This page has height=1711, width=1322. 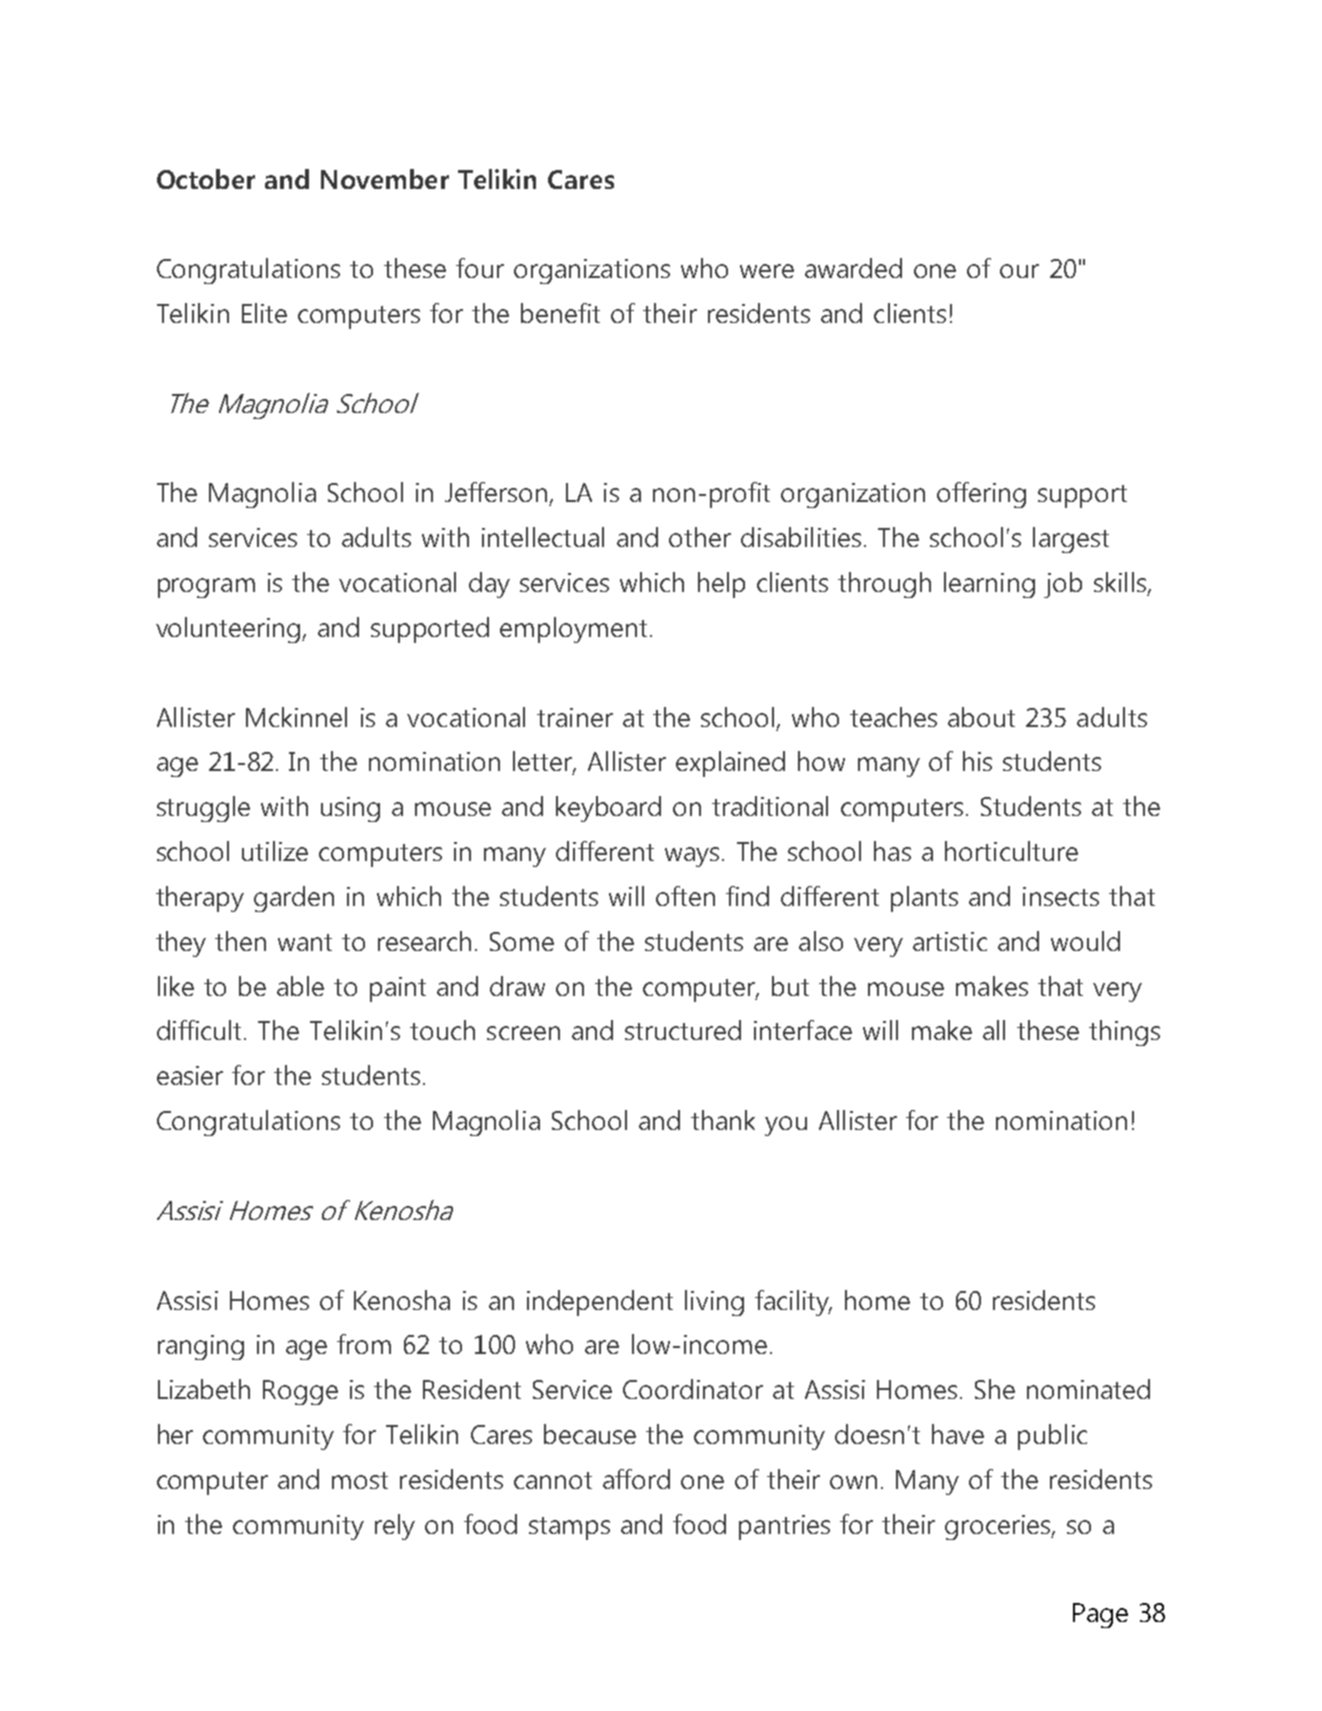 I want to click on October, so click(x=206, y=179).
